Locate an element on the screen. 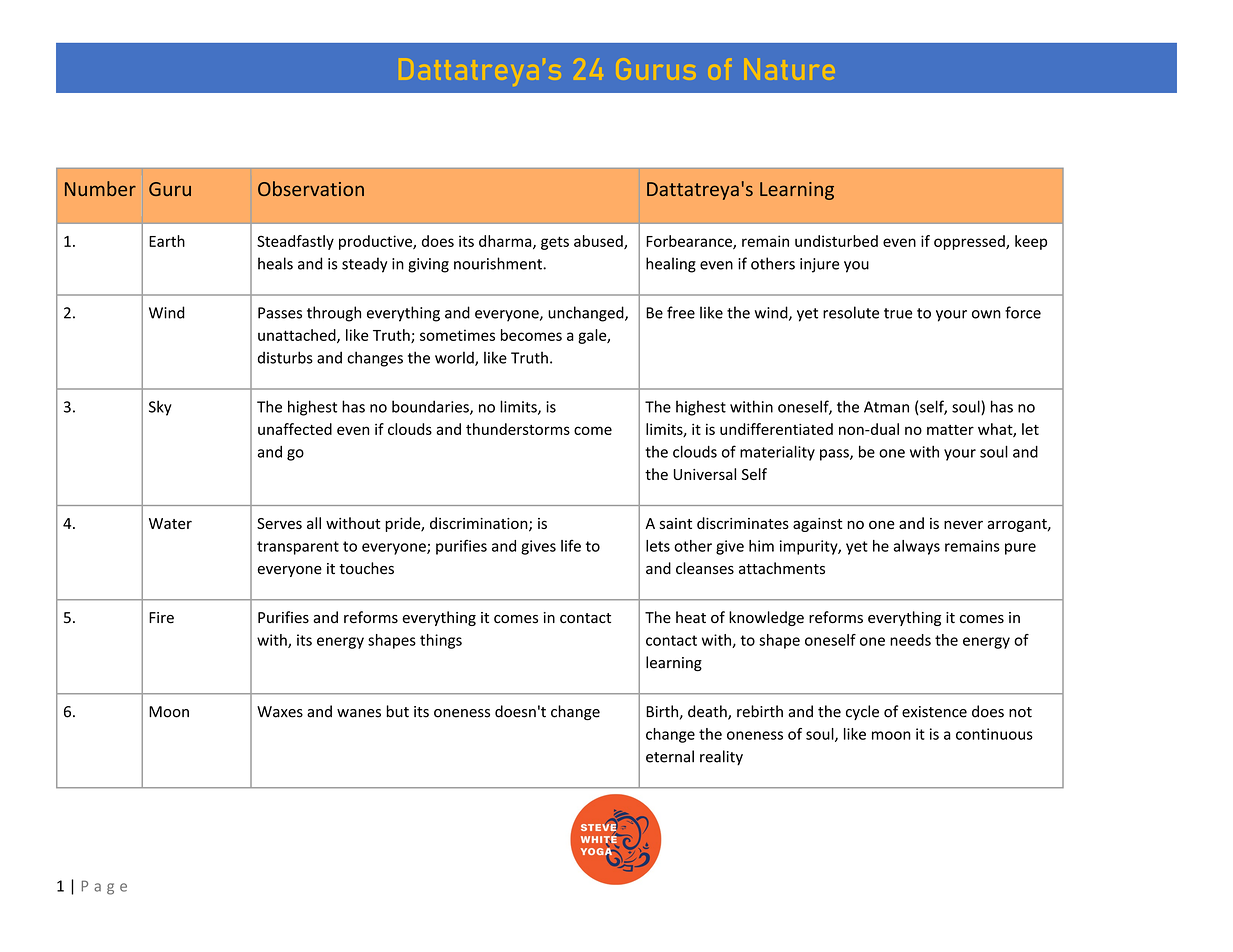 The width and height of the screenshot is (1233, 952). death is located at coordinates (708, 712).
